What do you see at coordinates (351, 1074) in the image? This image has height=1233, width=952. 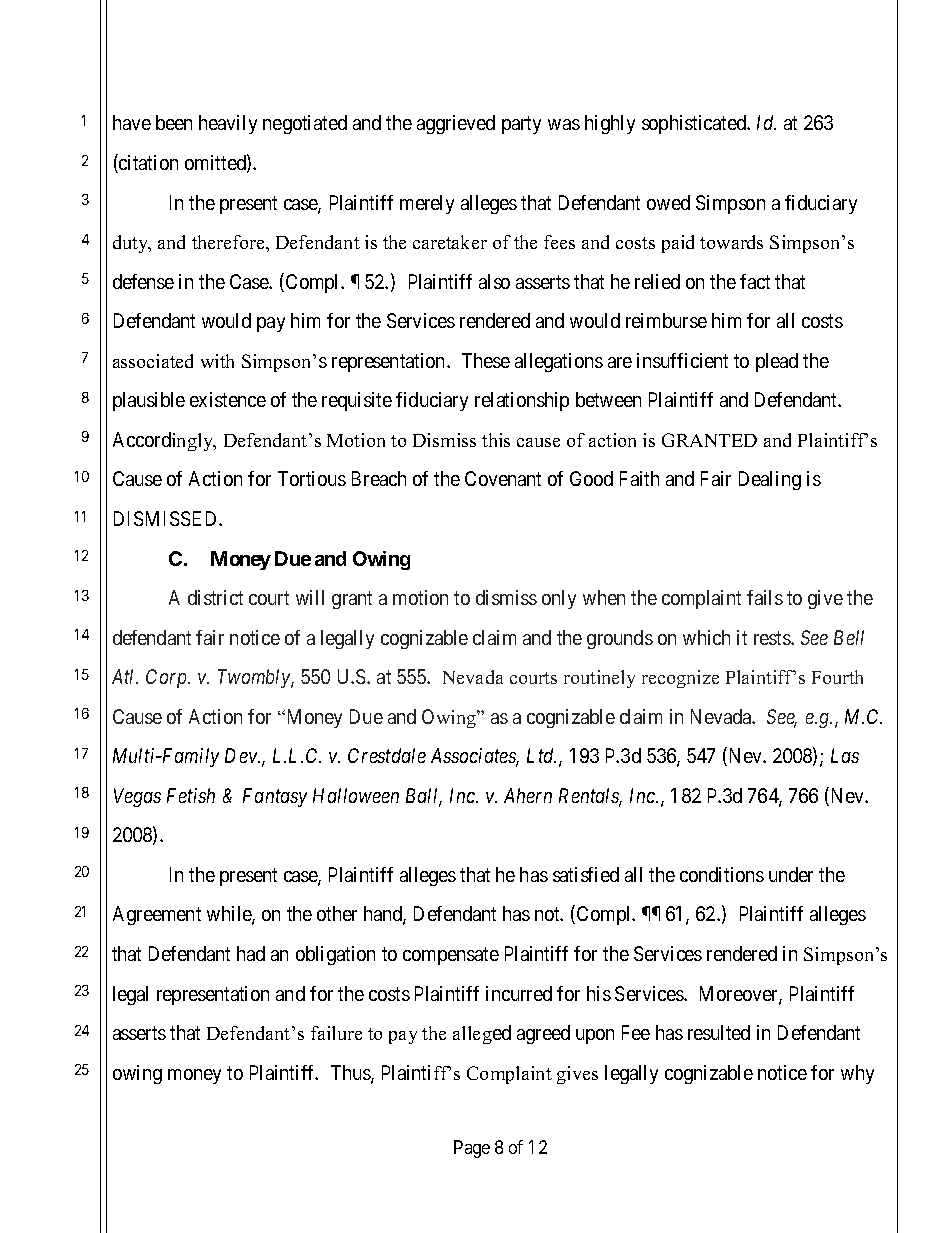 I see `Thus` at bounding box center [351, 1074].
